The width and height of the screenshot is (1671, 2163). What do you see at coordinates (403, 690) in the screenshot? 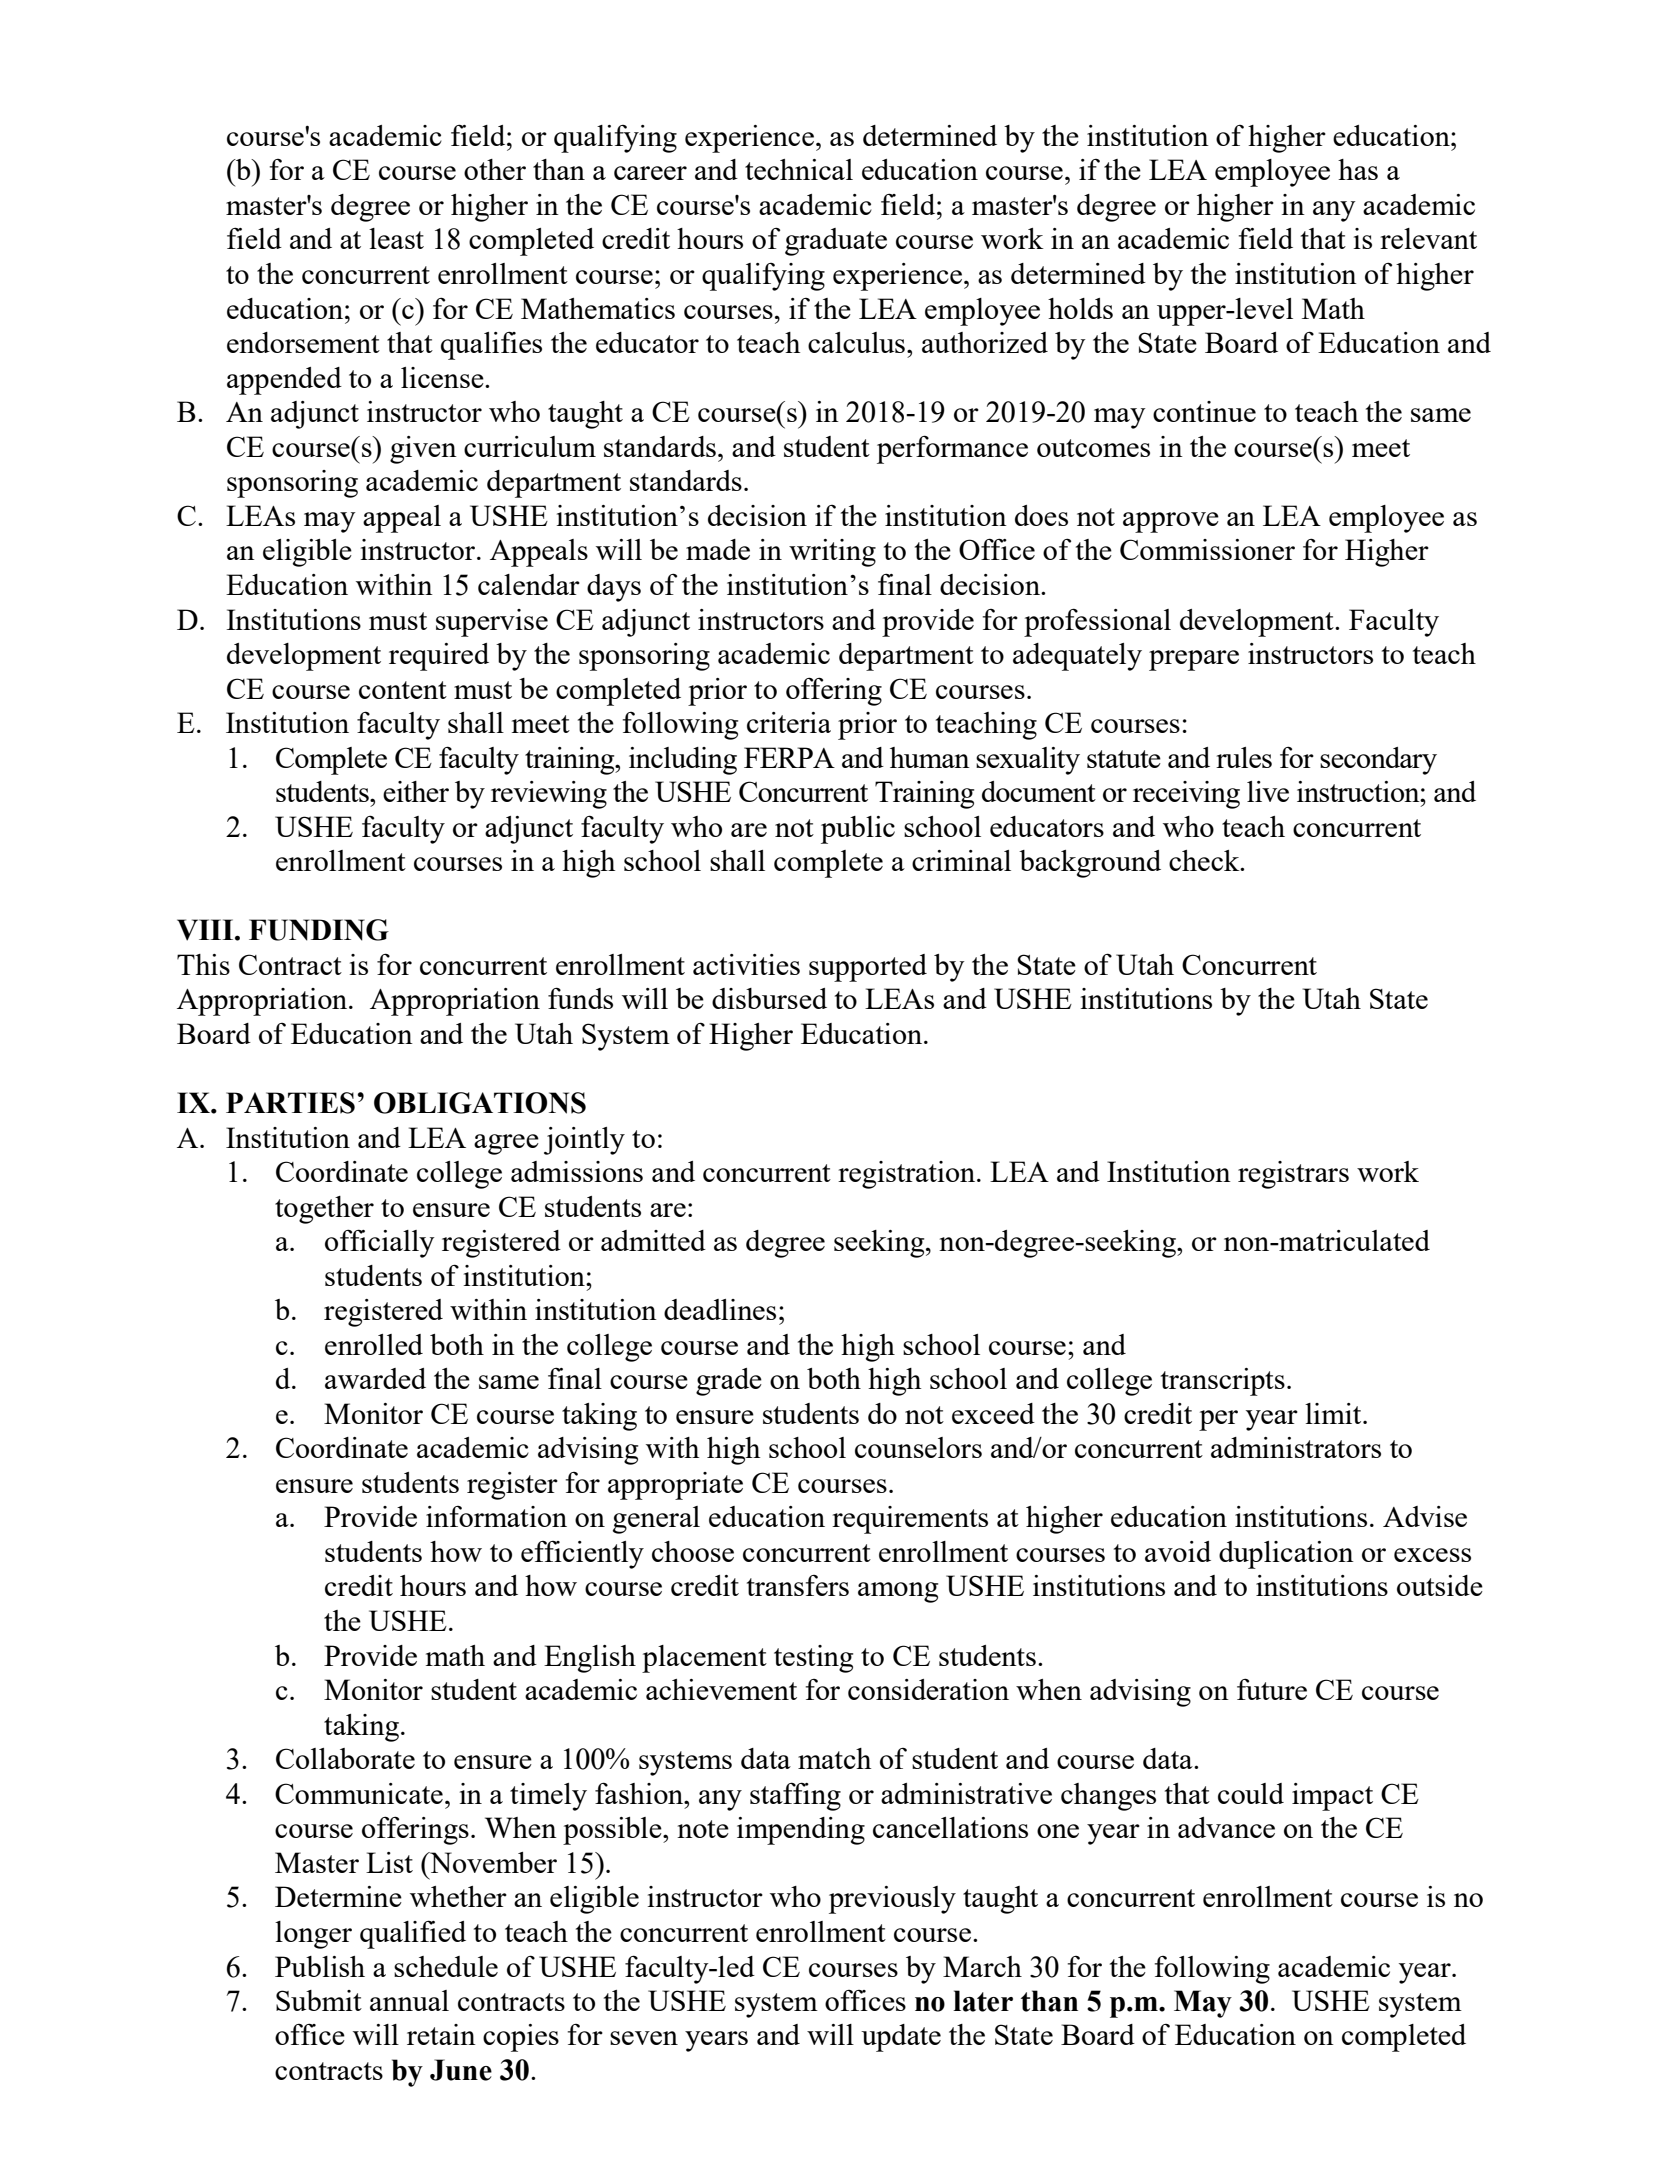
I see `content` at bounding box center [403, 690].
